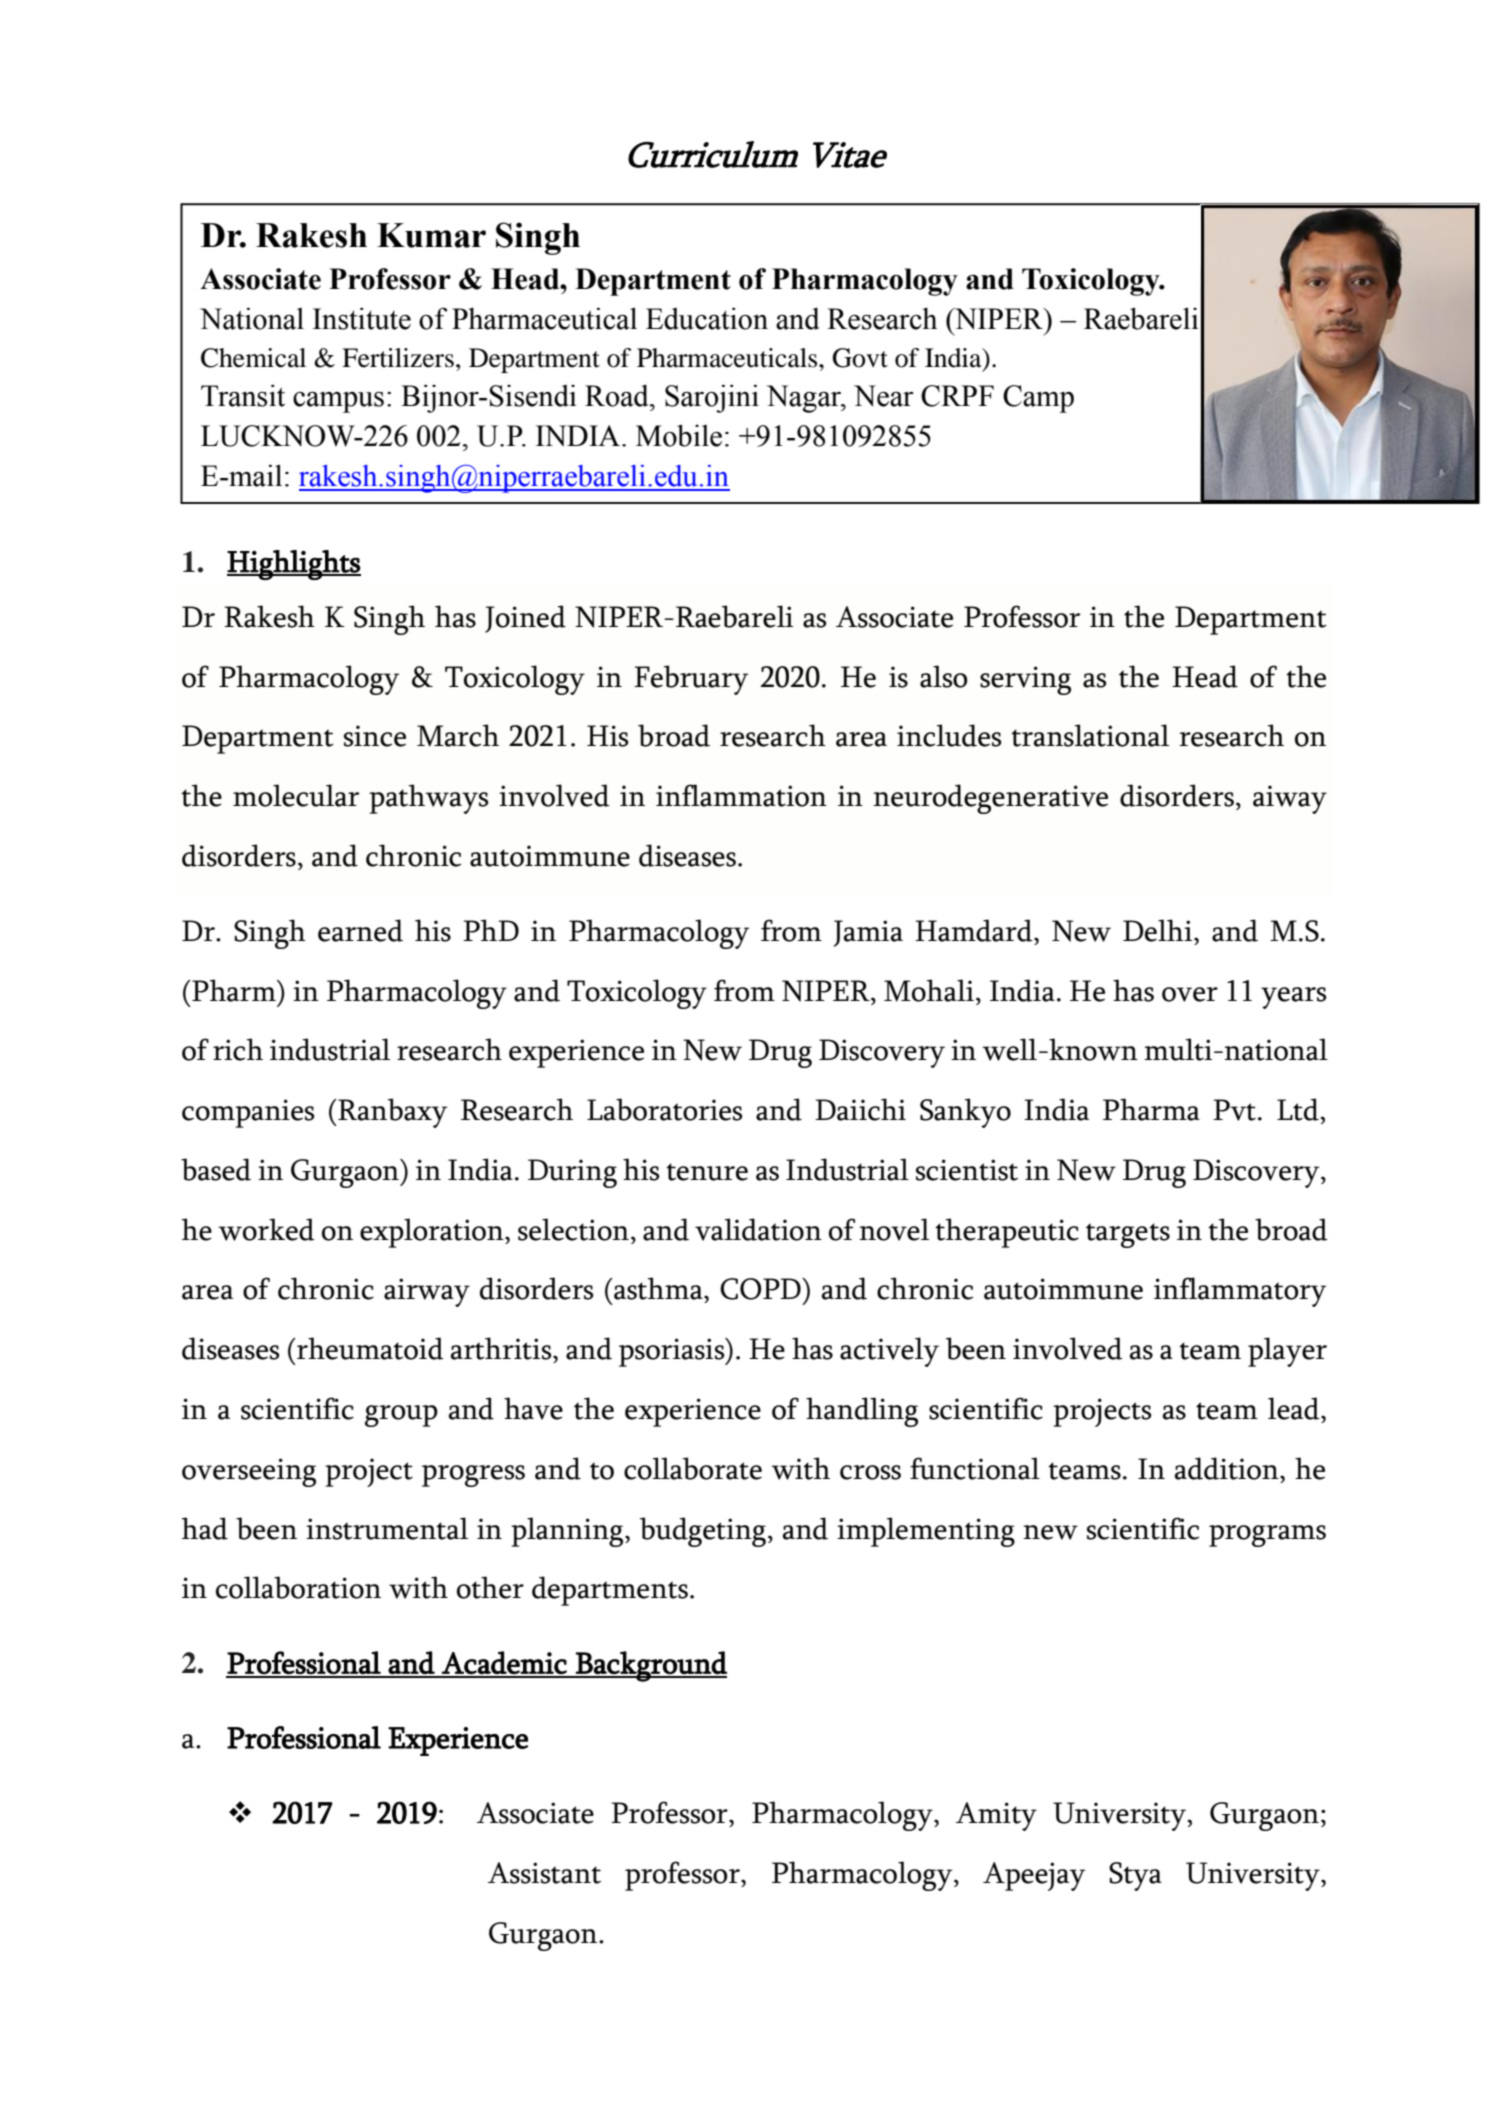 This screenshot has width=1501, height=2122. I want to click on February, so click(691, 680).
